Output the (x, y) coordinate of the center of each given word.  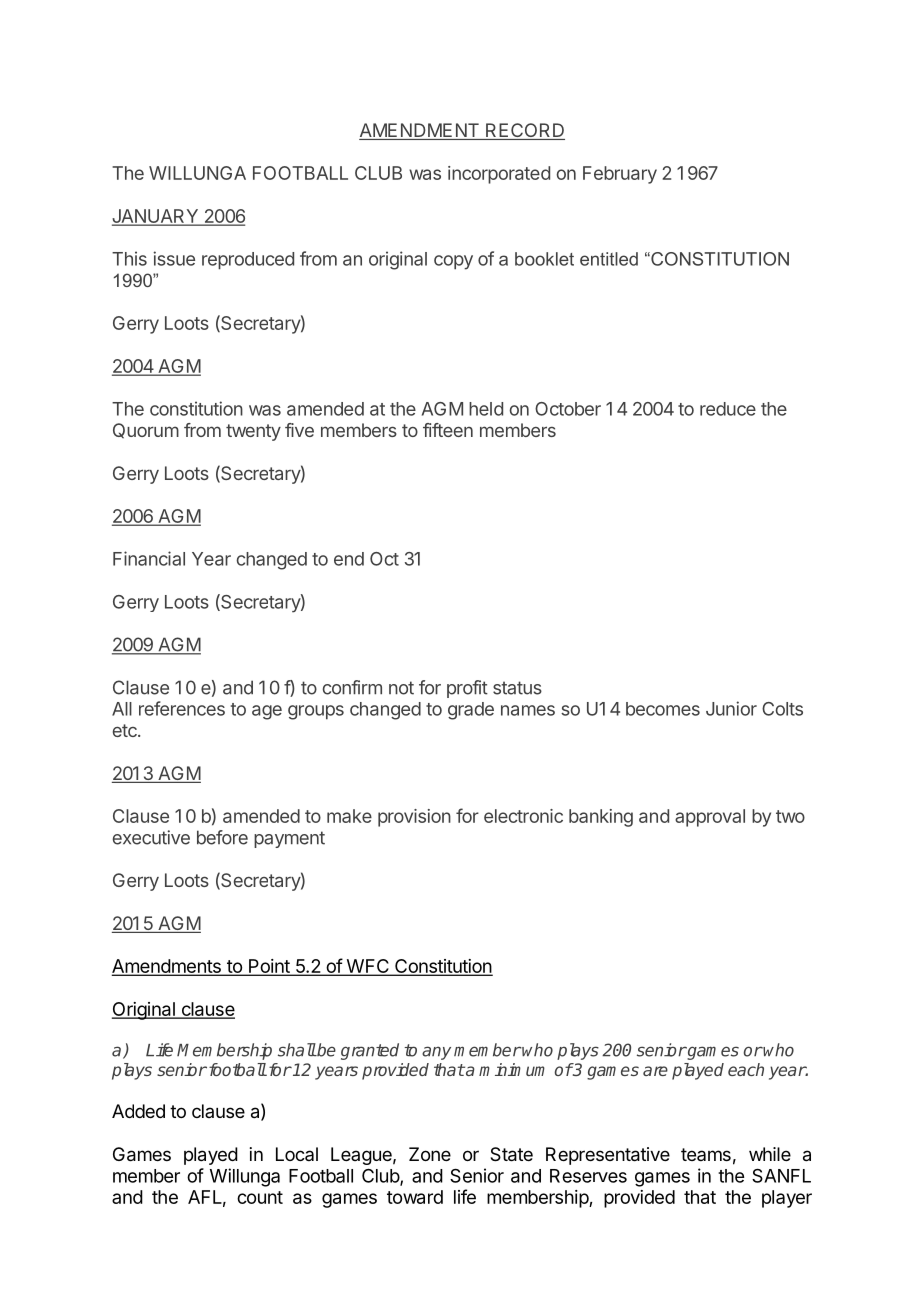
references (182, 708)
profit (467, 689)
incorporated (499, 175)
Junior (731, 708)
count (260, 1197)
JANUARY (156, 217)
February (620, 175)
